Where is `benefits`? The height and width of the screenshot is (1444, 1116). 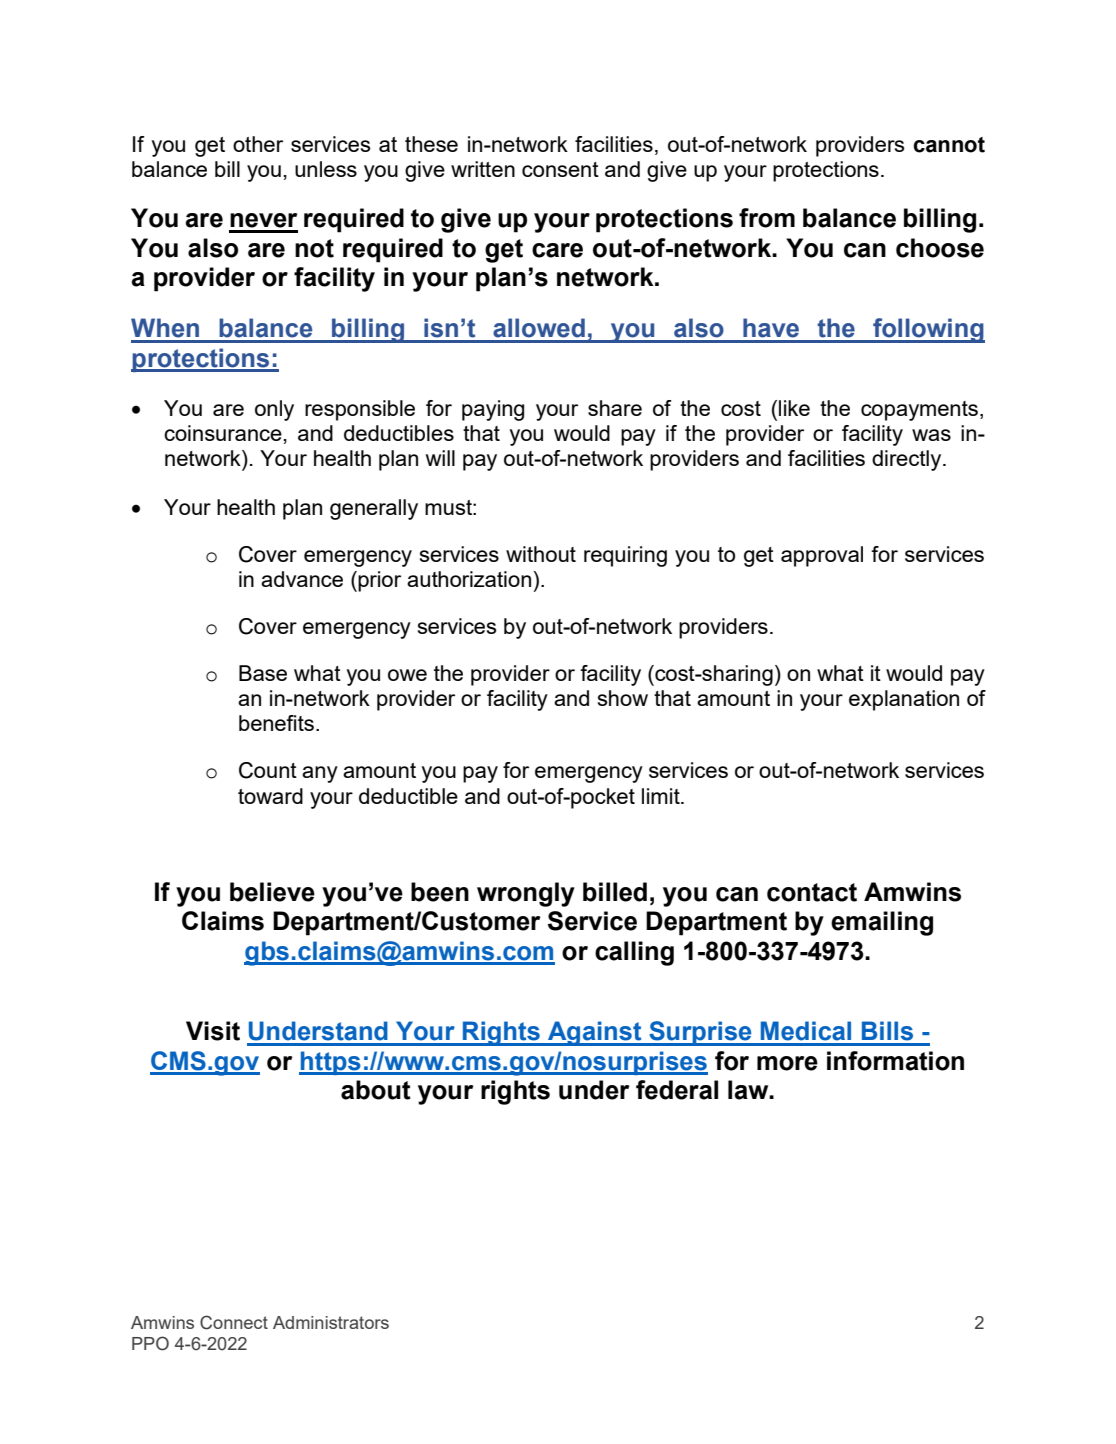 benefits is located at coordinates (276, 723).
